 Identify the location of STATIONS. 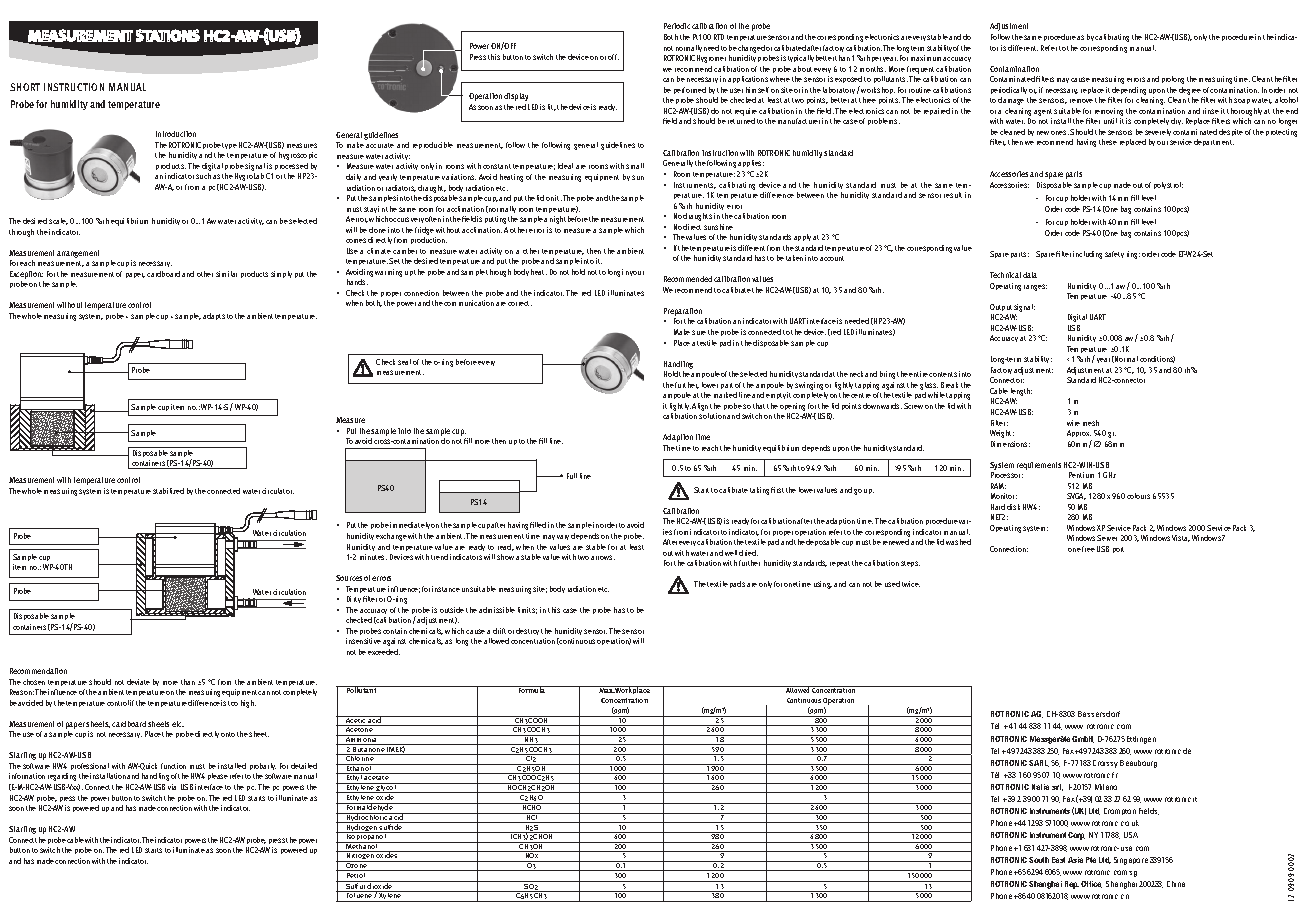
(168, 35).
